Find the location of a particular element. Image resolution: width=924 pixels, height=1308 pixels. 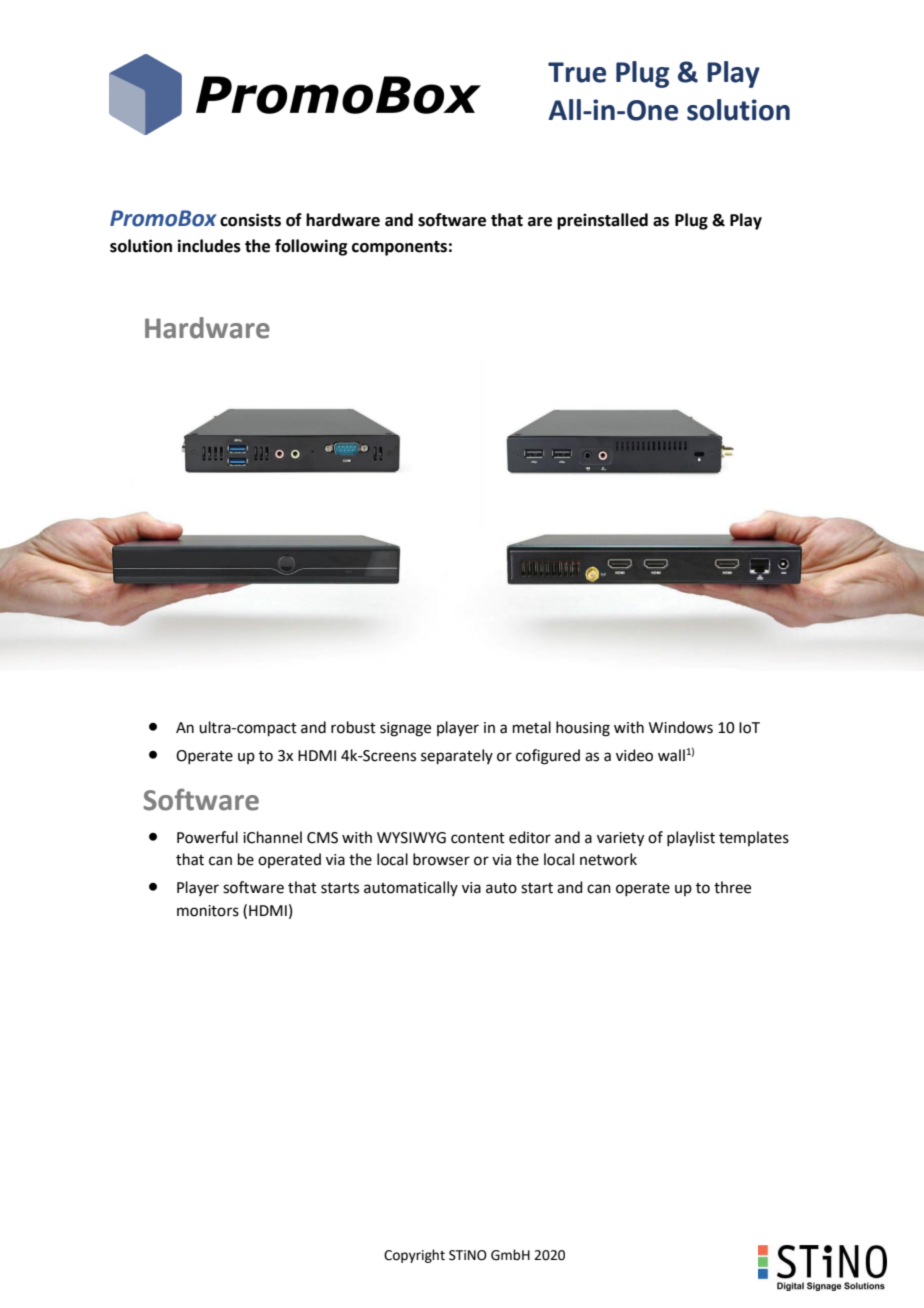

preinstalled is located at coordinates (602, 221).
